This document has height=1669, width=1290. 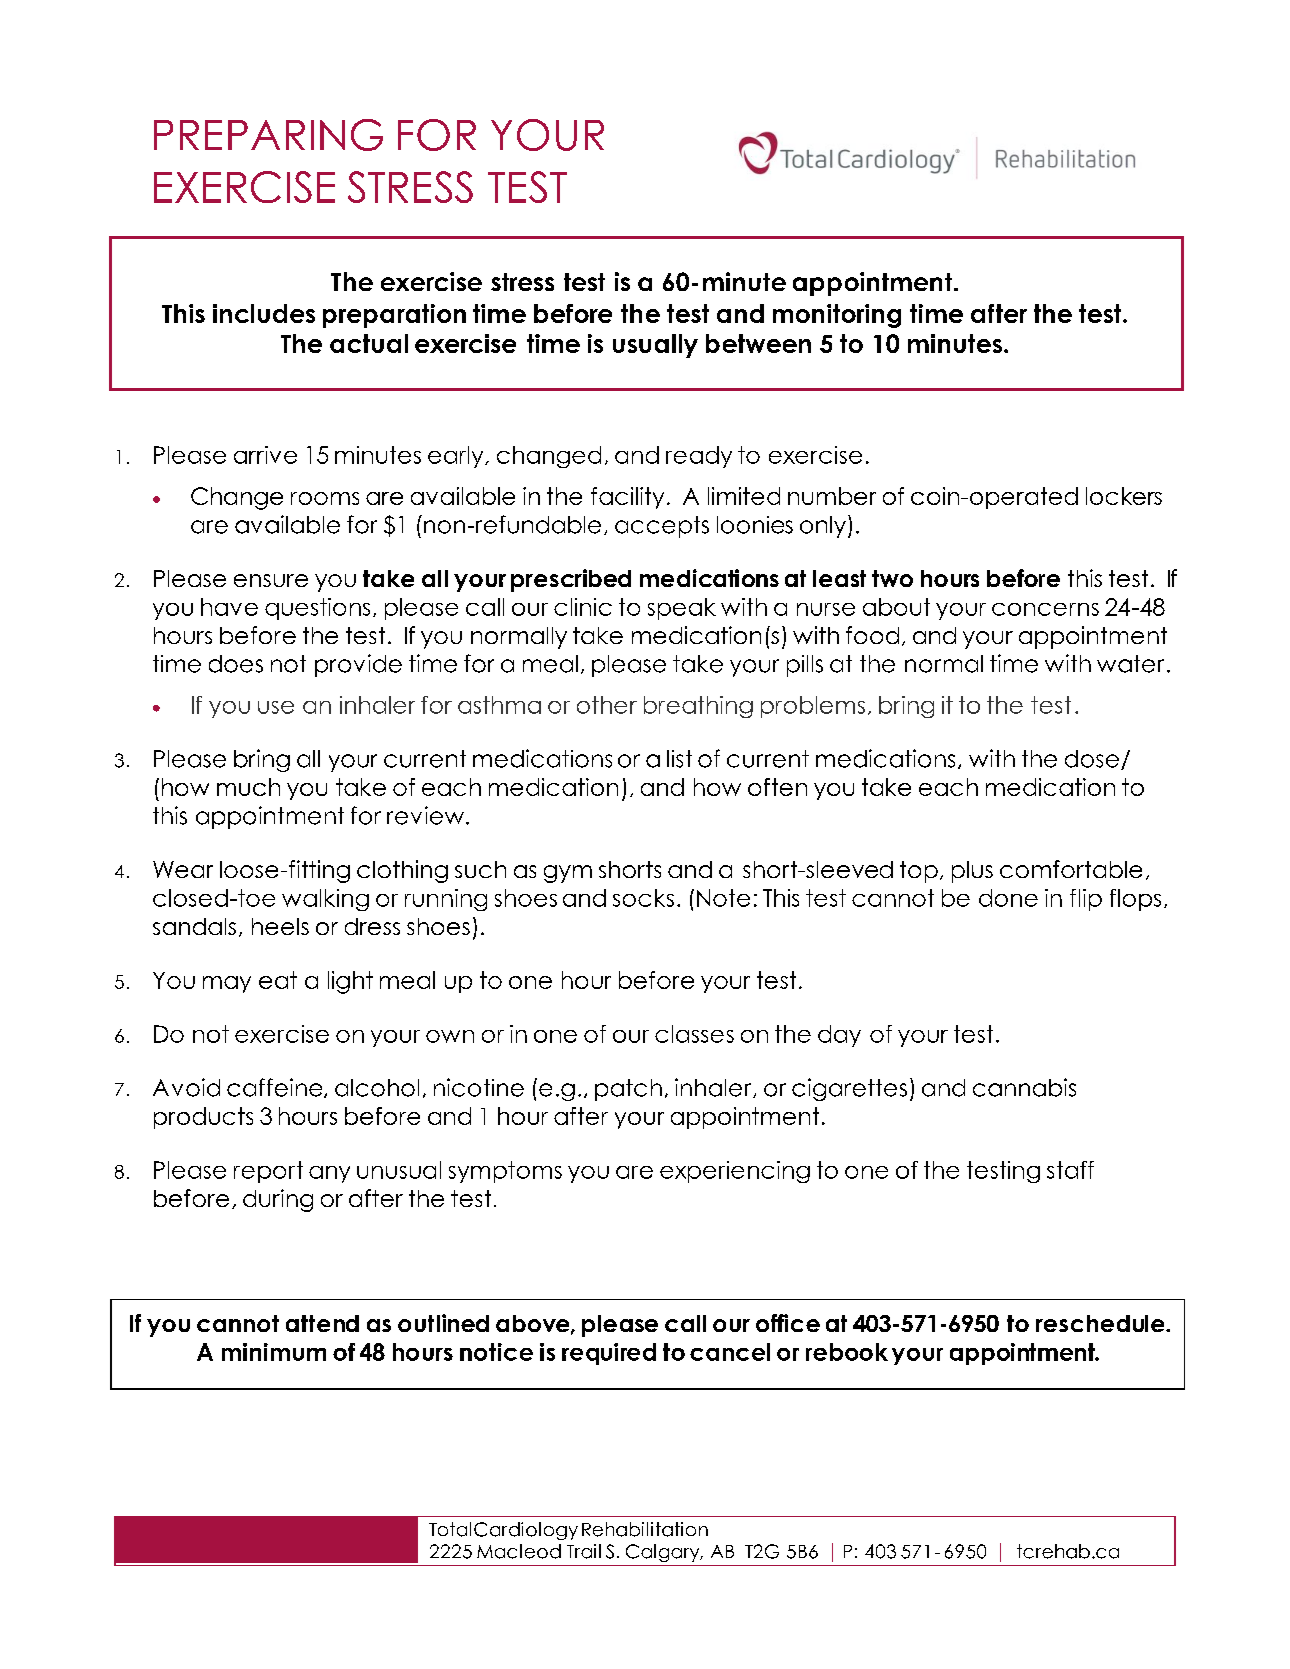 I want to click on experiencing, so click(x=735, y=1172).
